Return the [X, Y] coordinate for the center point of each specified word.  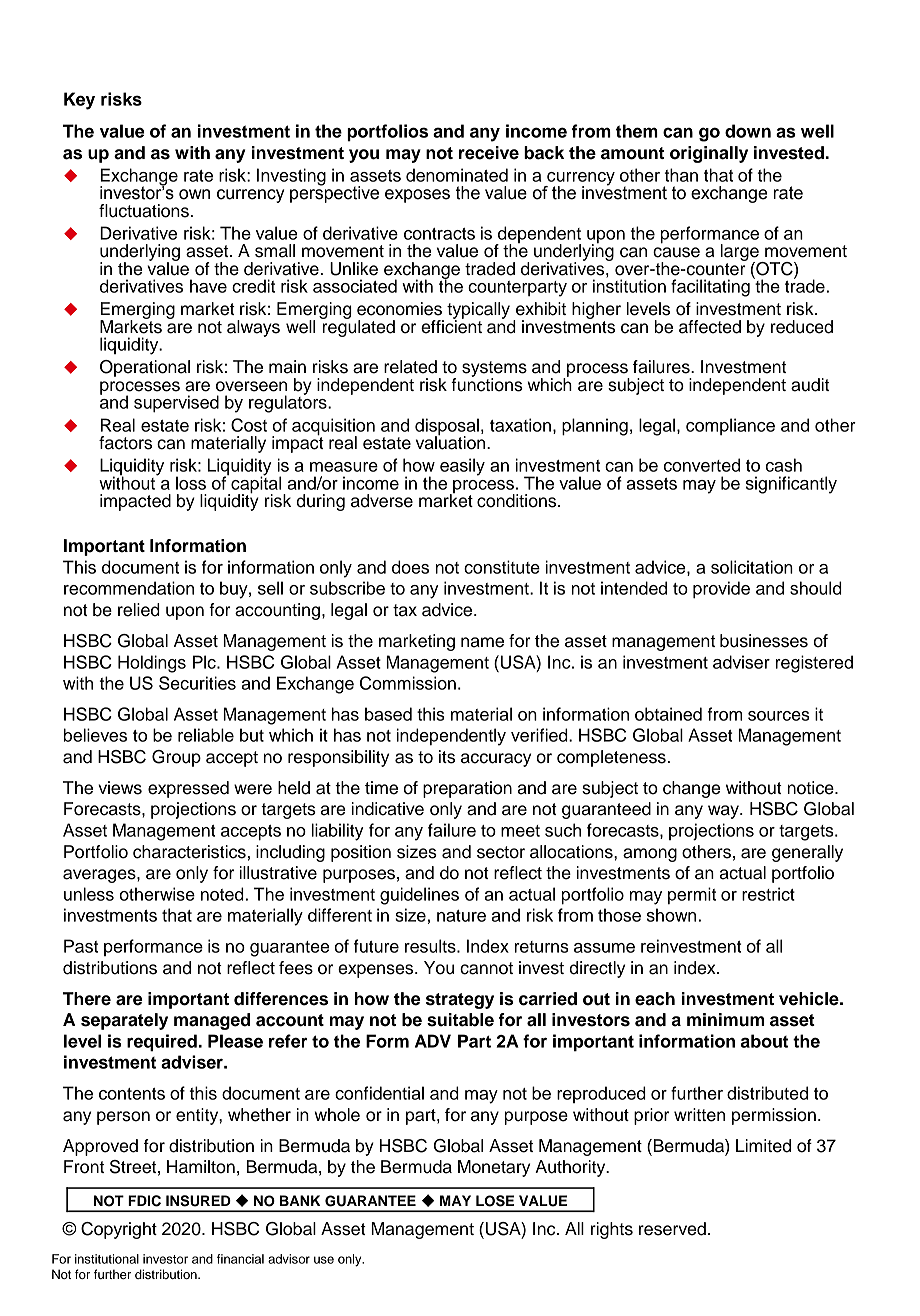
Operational [145, 368]
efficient [451, 326]
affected [710, 327]
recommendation [129, 588]
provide [721, 590]
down [748, 131]
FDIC [144, 1201]
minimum [726, 1020]
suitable [460, 1020]
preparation [467, 789]
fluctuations [144, 211]
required [163, 1043]
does [410, 567]
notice [811, 788]
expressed [188, 789]
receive [489, 153]
